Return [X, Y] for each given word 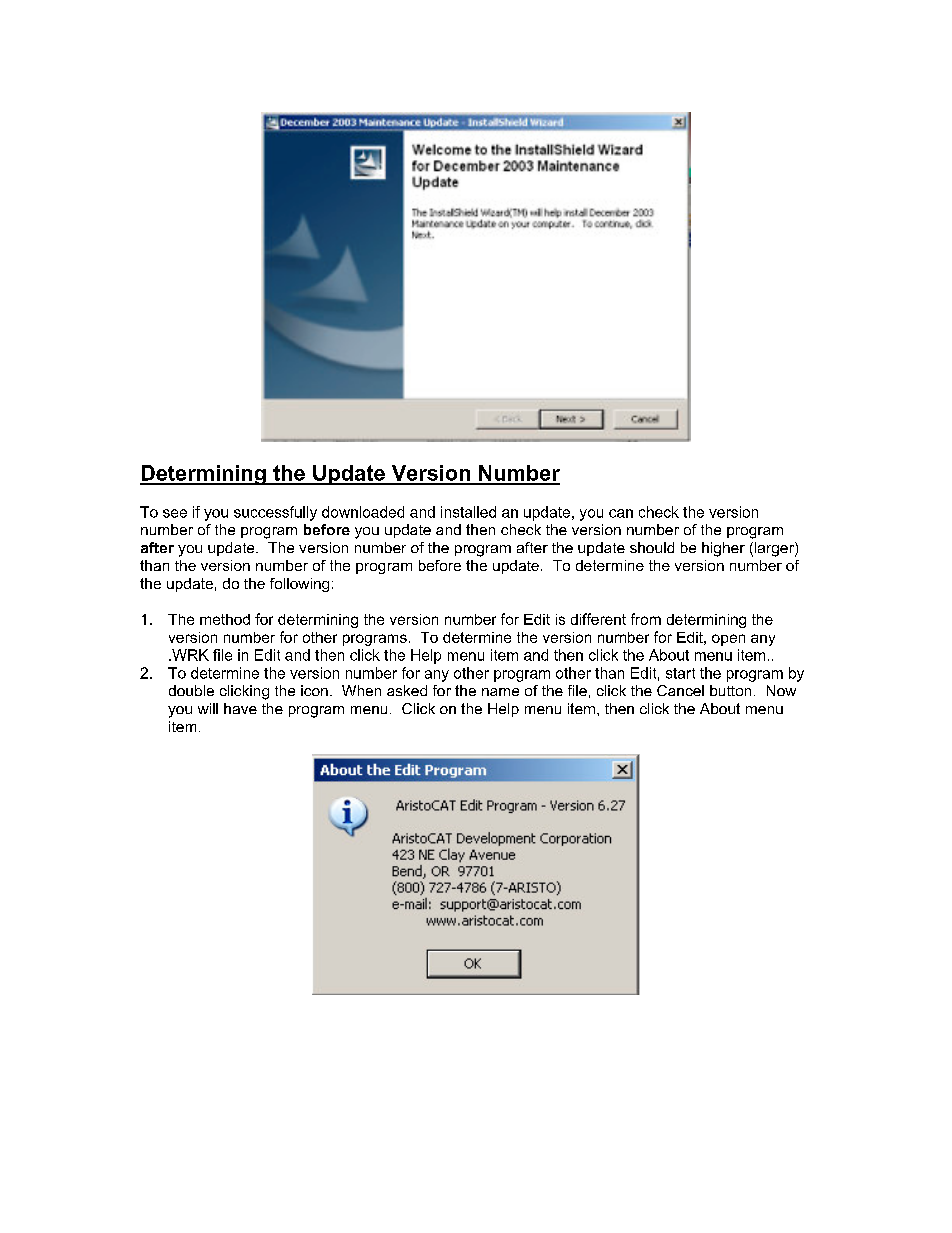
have [240, 708]
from [646, 619]
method [225, 619]
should [652, 547]
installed [468, 512]
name [500, 692]
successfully [275, 513]
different [598, 619]
